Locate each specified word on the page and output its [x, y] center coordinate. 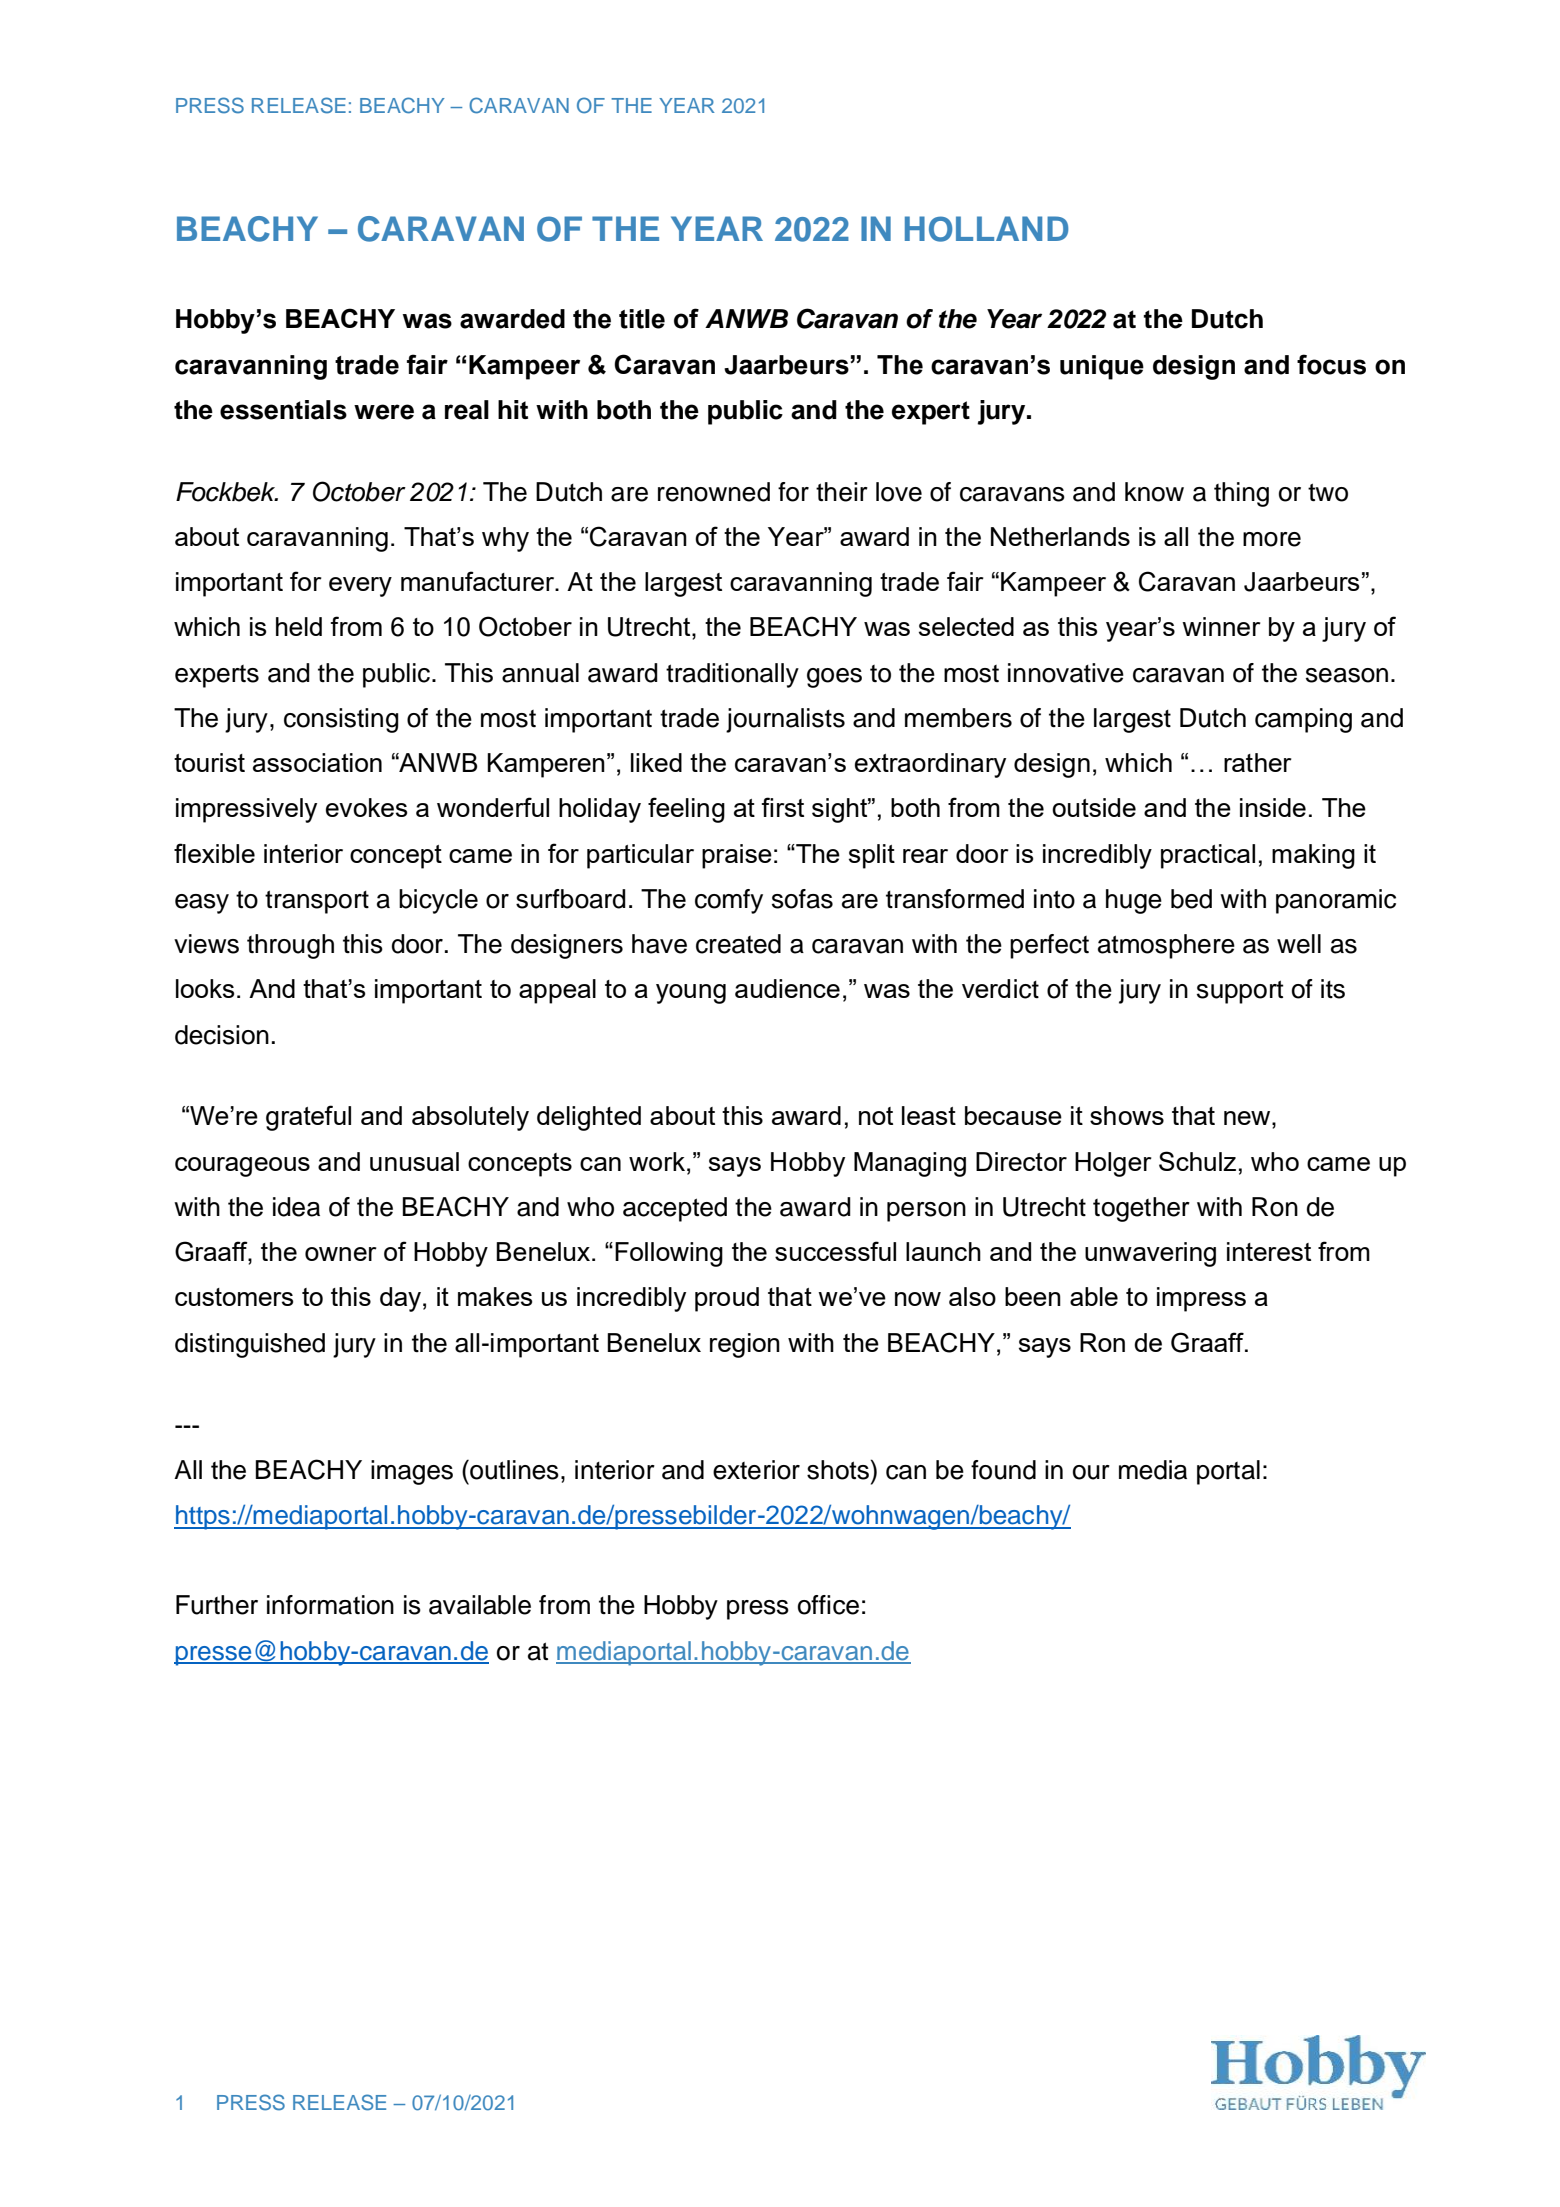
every [360, 587]
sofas [802, 899]
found [1003, 1470]
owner [341, 1254]
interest [1269, 1251]
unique [1102, 367]
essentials [283, 410]
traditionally [732, 675]
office [828, 1605]
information [330, 1605]
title [642, 319]
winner [1221, 626]
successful [835, 1251]
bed [1191, 899]
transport [317, 902]
